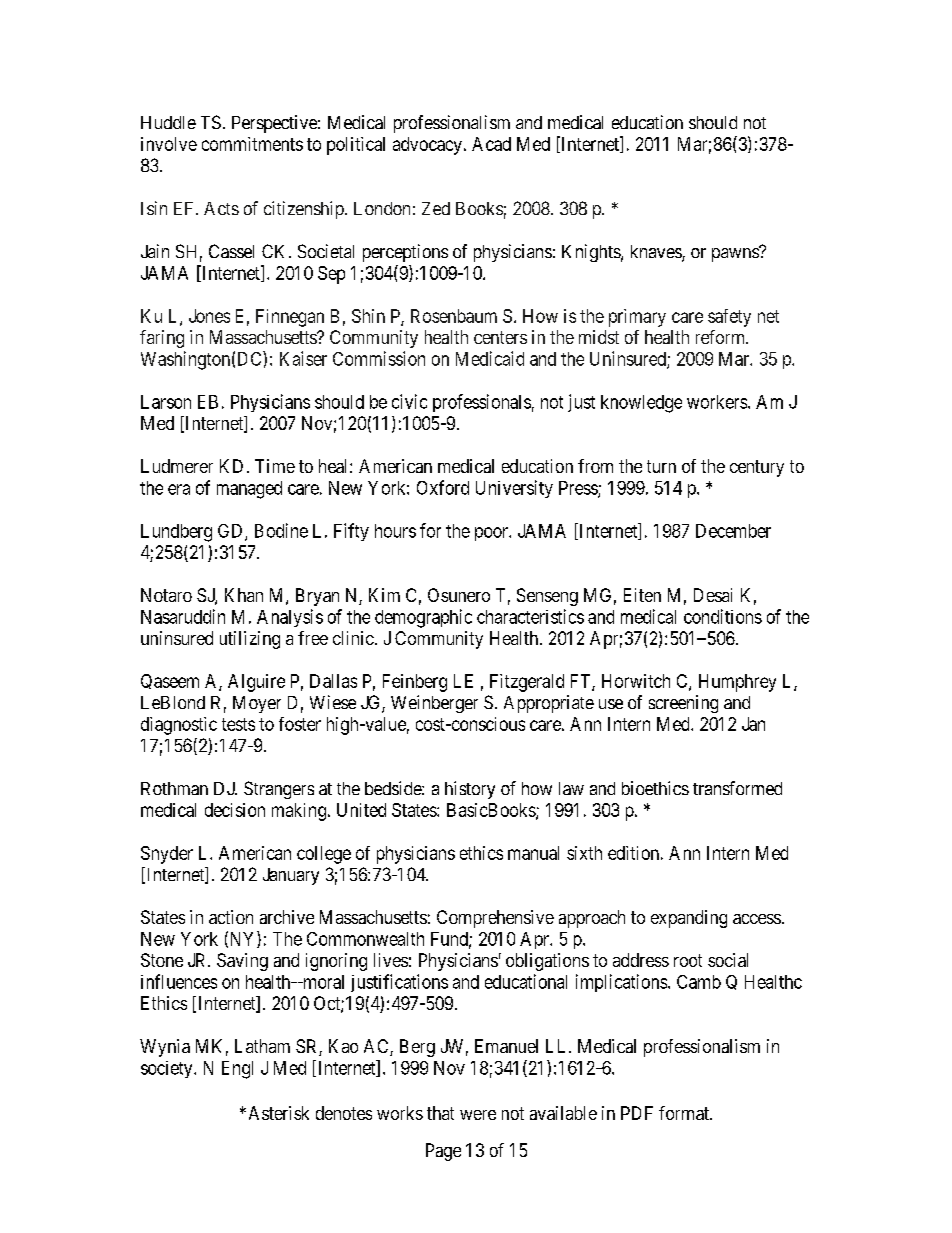 Image resolution: width=952 pixels, height=1233 pixels. What do you see at coordinates (440, 1113) in the page?
I see `that` at bounding box center [440, 1113].
